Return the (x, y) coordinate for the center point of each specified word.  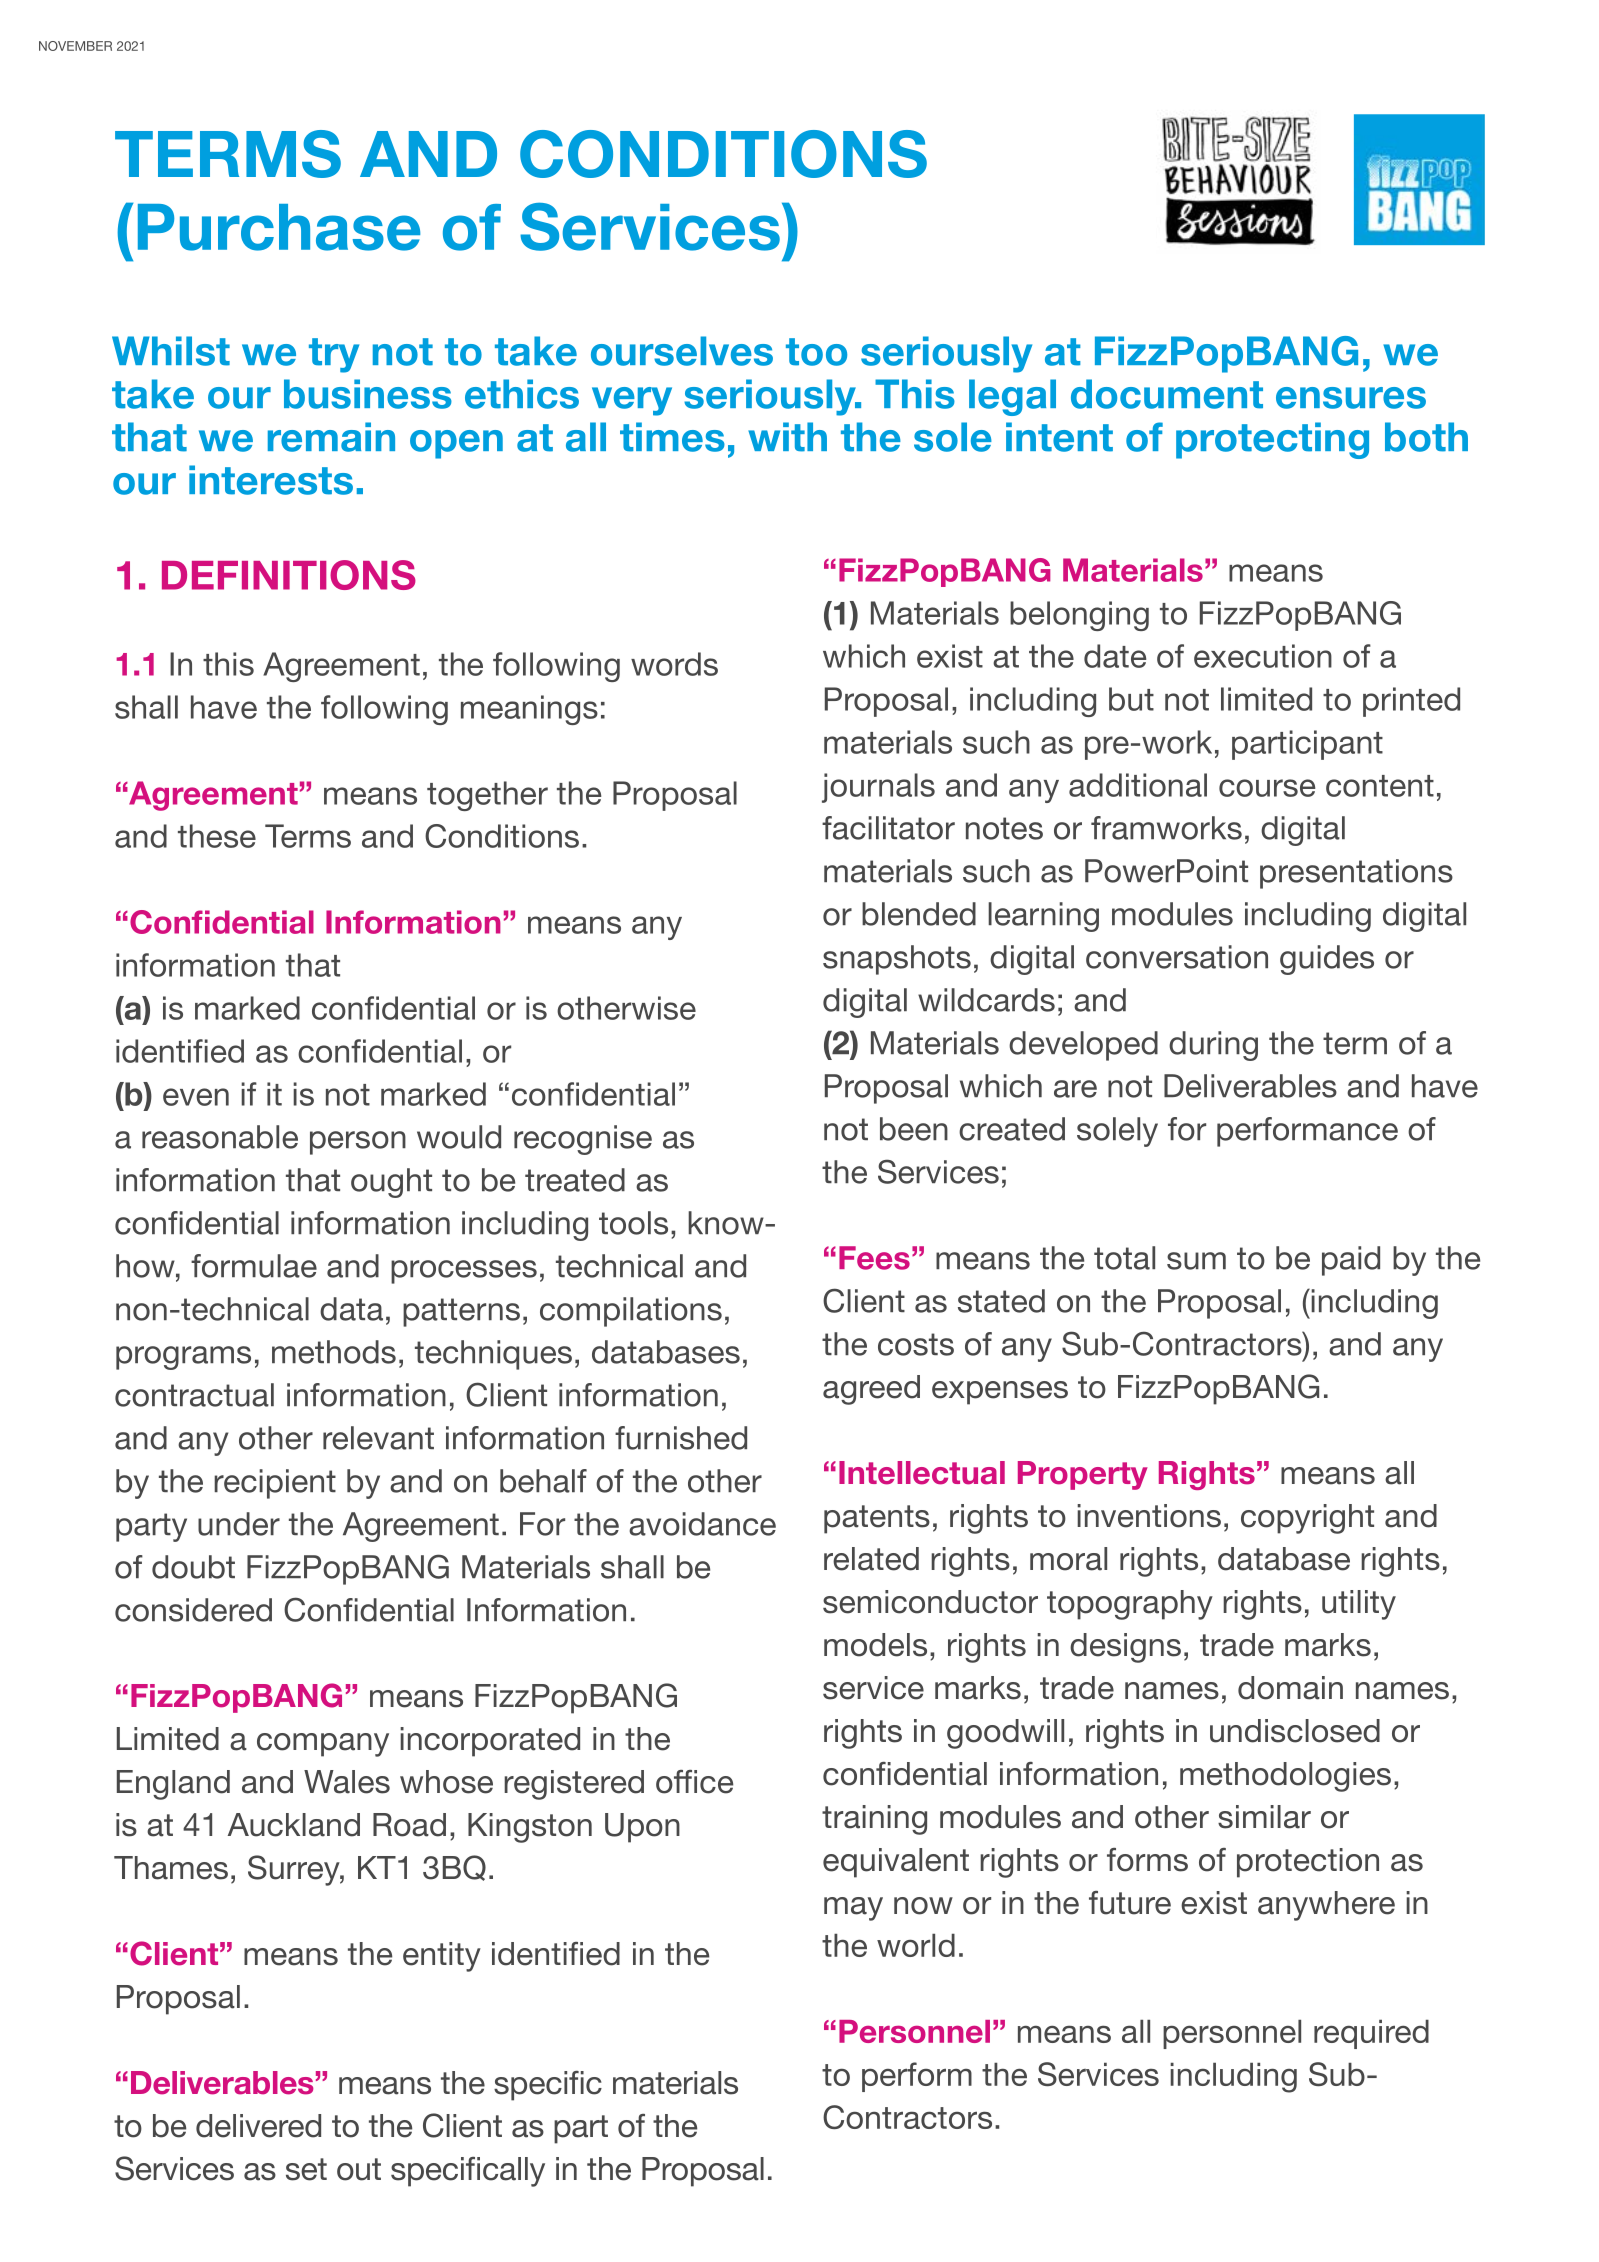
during (1213, 1046)
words (674, 664)
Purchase (279, 227)
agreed (871, 1390)
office (694, 1782)
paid (1351, 1261)
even (196, 1097)
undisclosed (1295, 1731)
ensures (1351, 398)
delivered (258, 2126)
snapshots (897, 960)
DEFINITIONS (289, 575)
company (323, 1745)
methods (334, 1352)
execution (1263, 656)
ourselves (682, 351)
